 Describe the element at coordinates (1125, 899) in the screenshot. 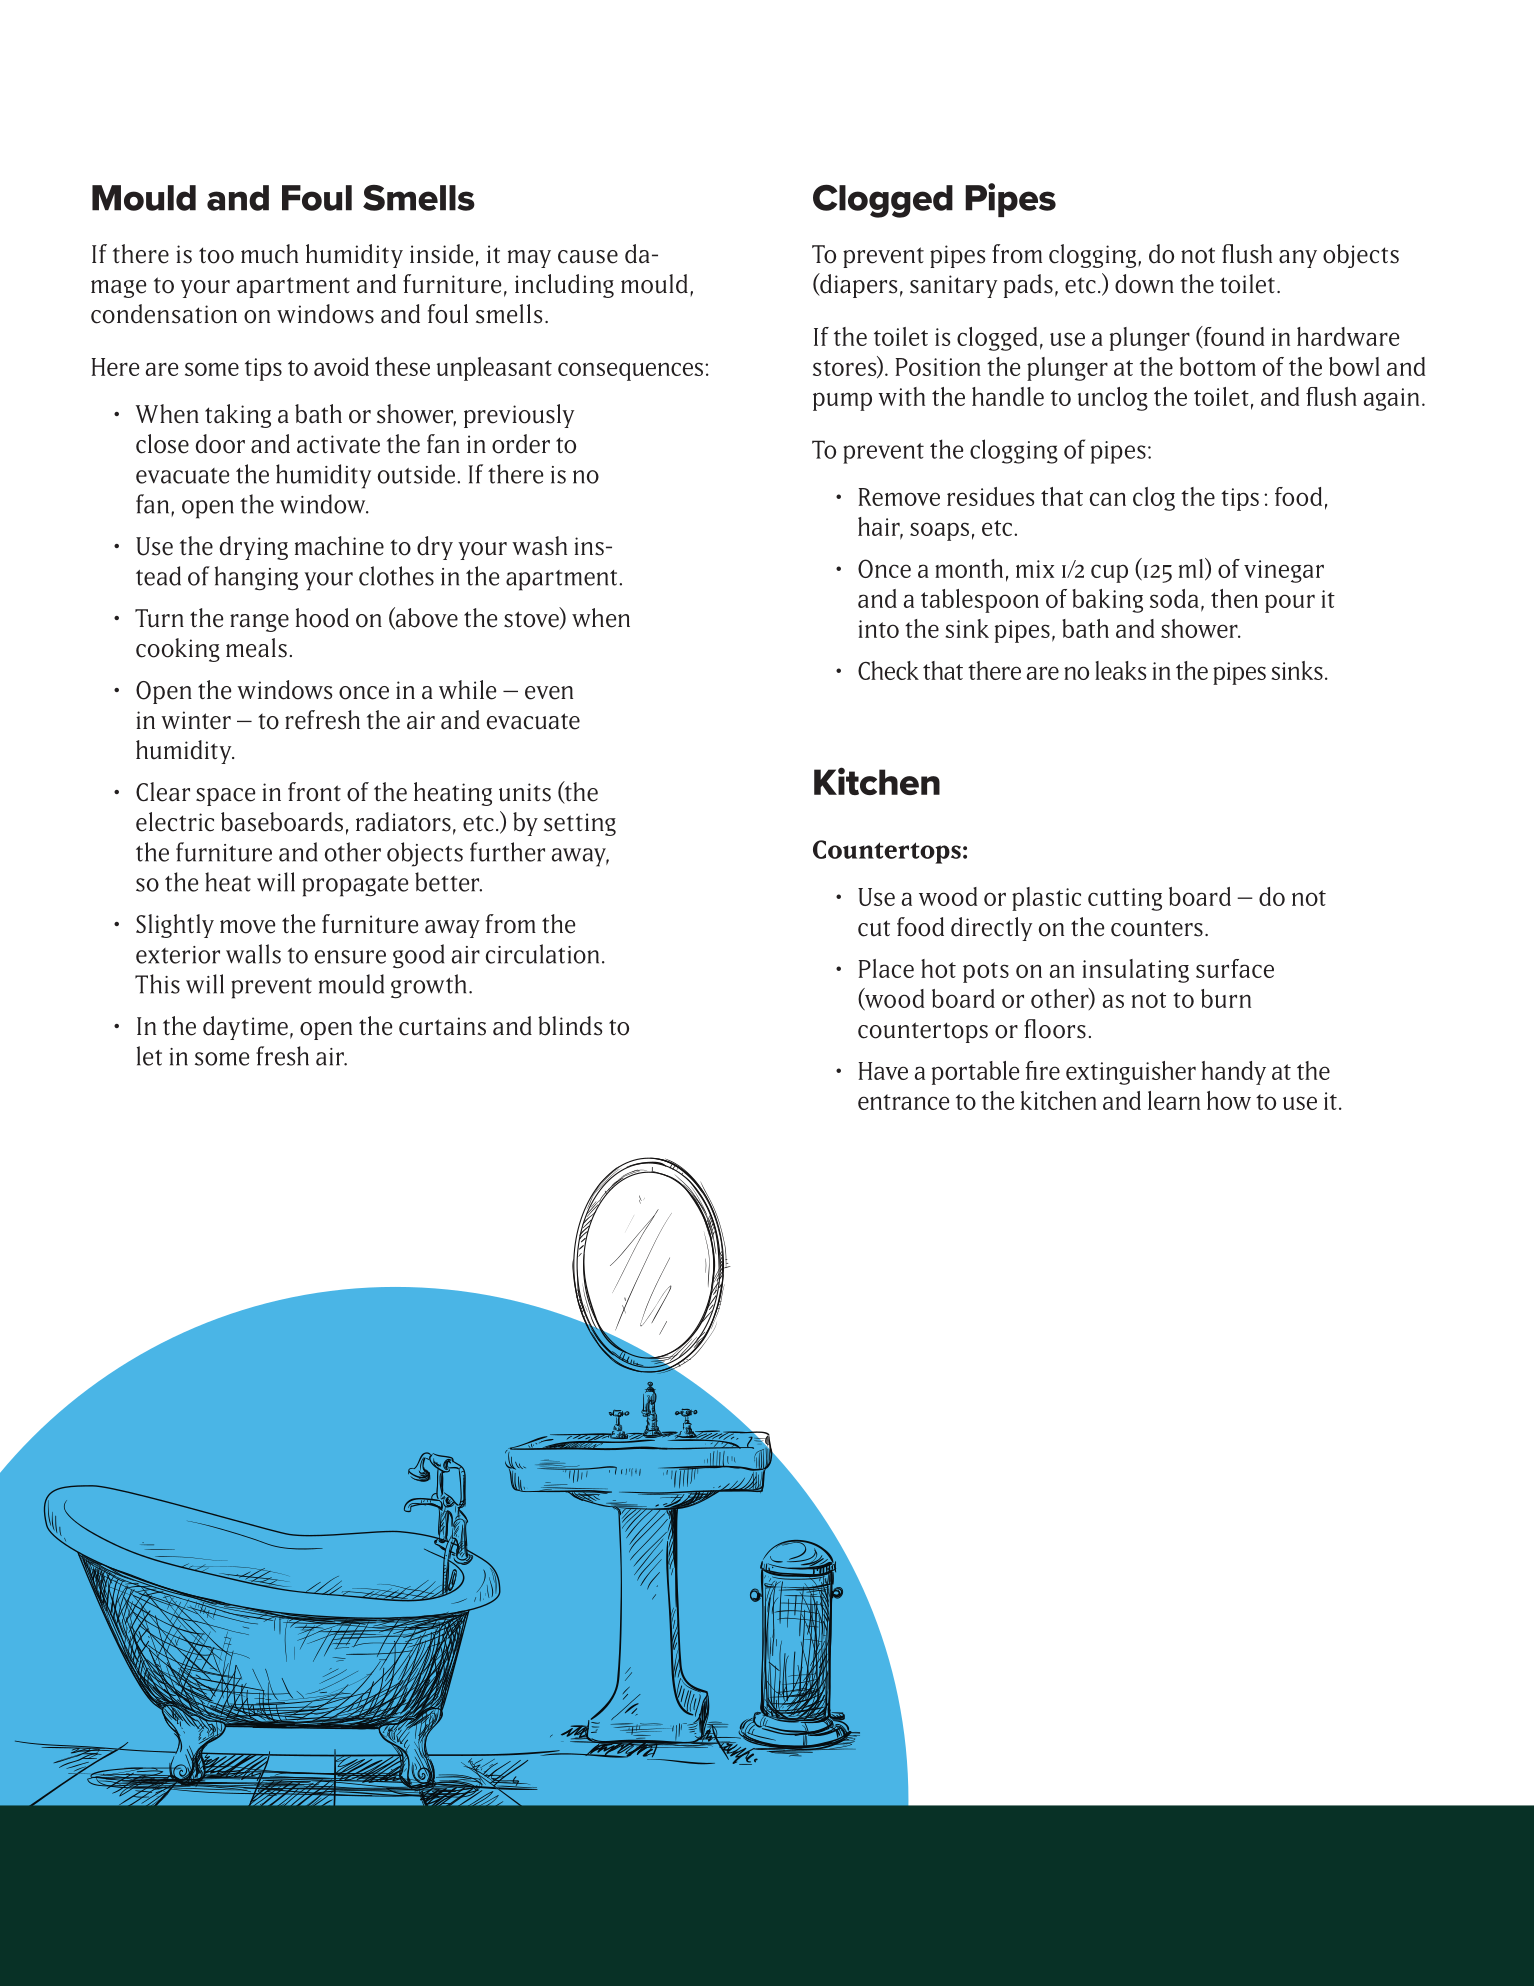

I see `cutting` at that location.
